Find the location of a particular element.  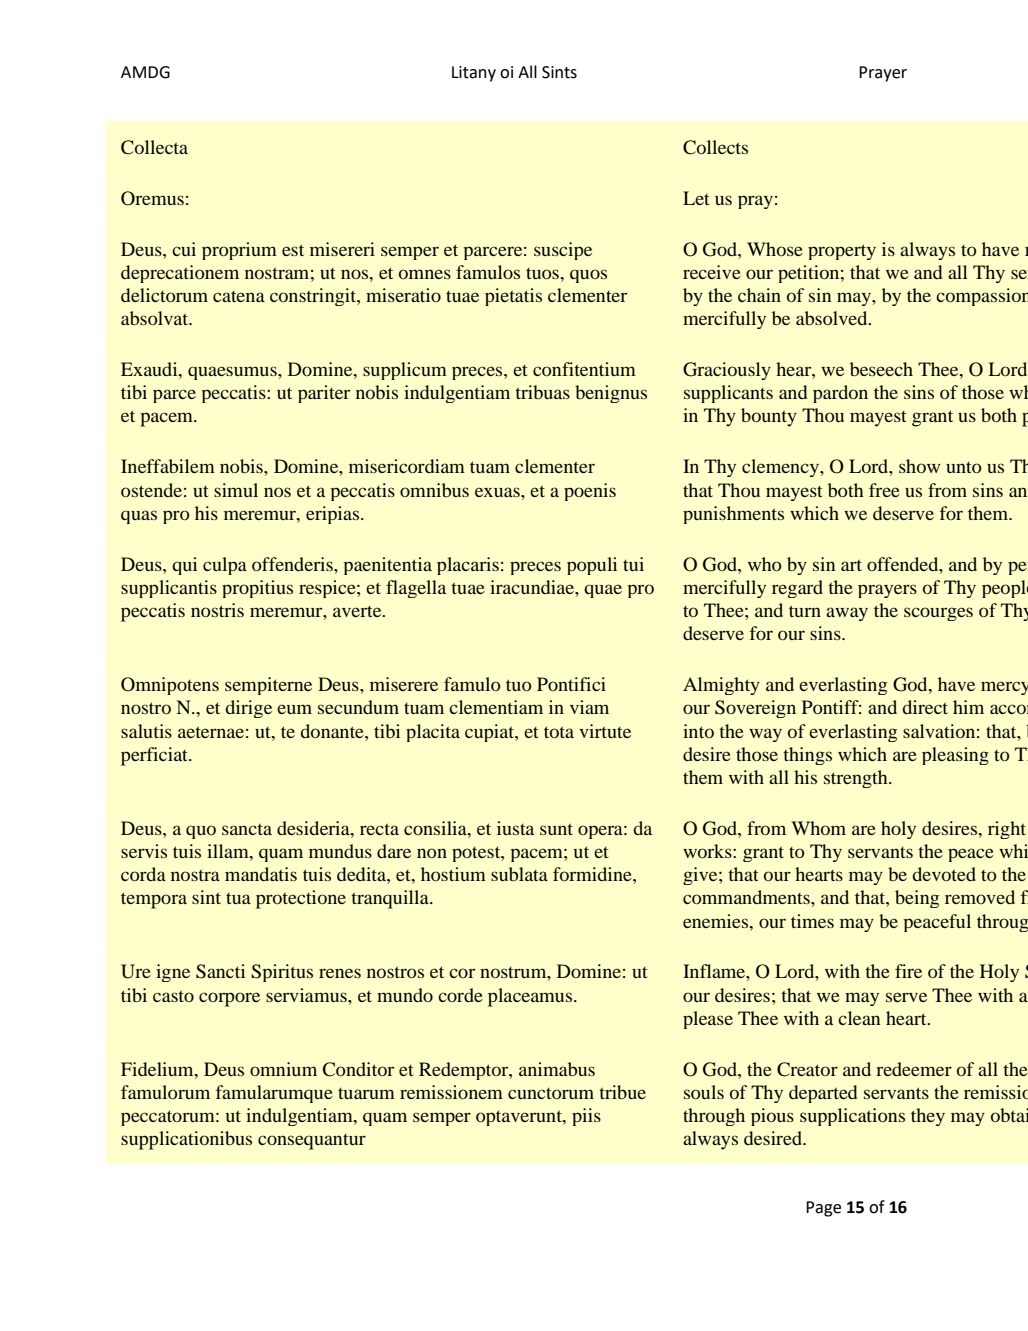

casto is located at coordinates (173, 996).
